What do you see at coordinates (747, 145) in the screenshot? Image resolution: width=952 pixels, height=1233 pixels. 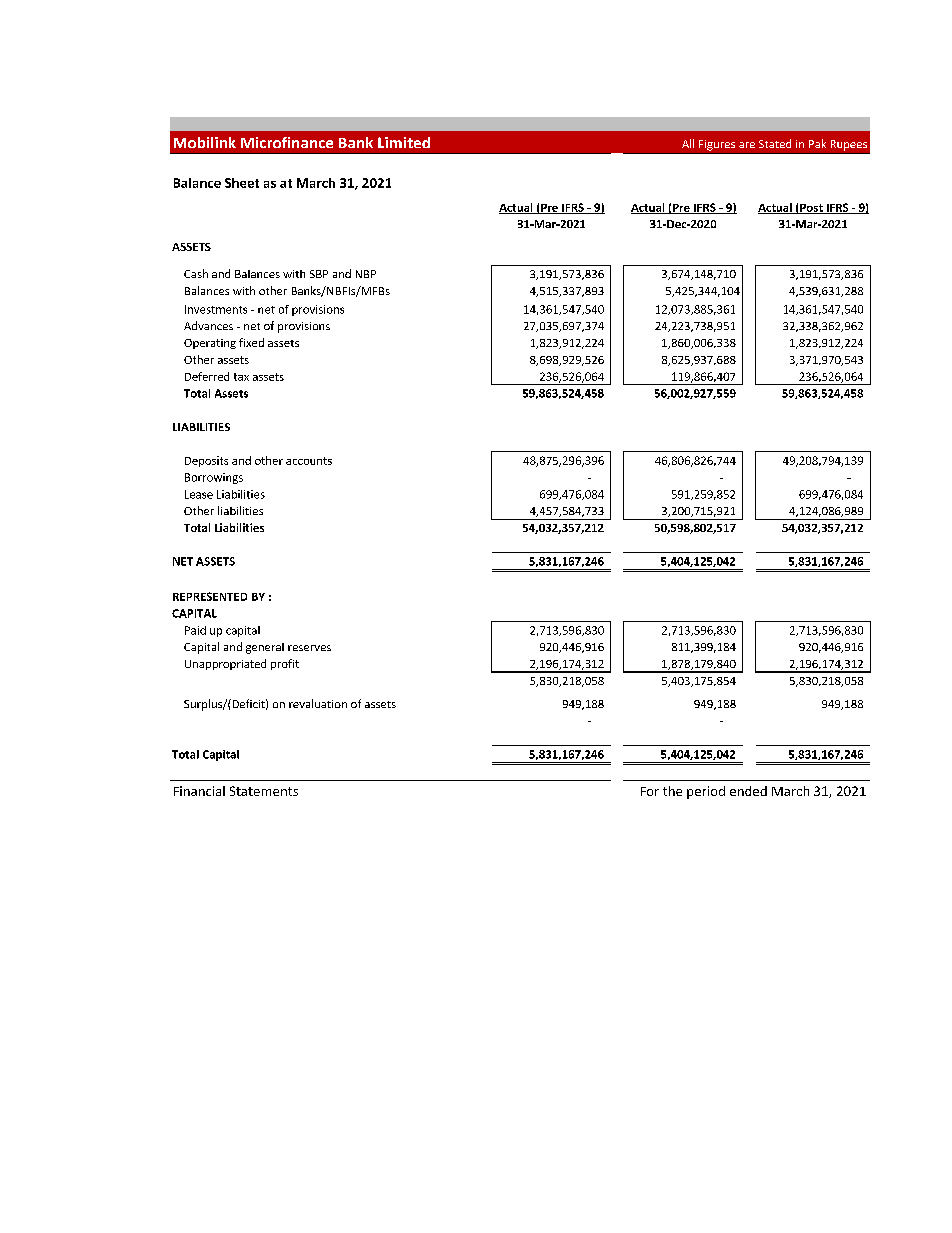 I see `are` at bounding box center [747, 145].
